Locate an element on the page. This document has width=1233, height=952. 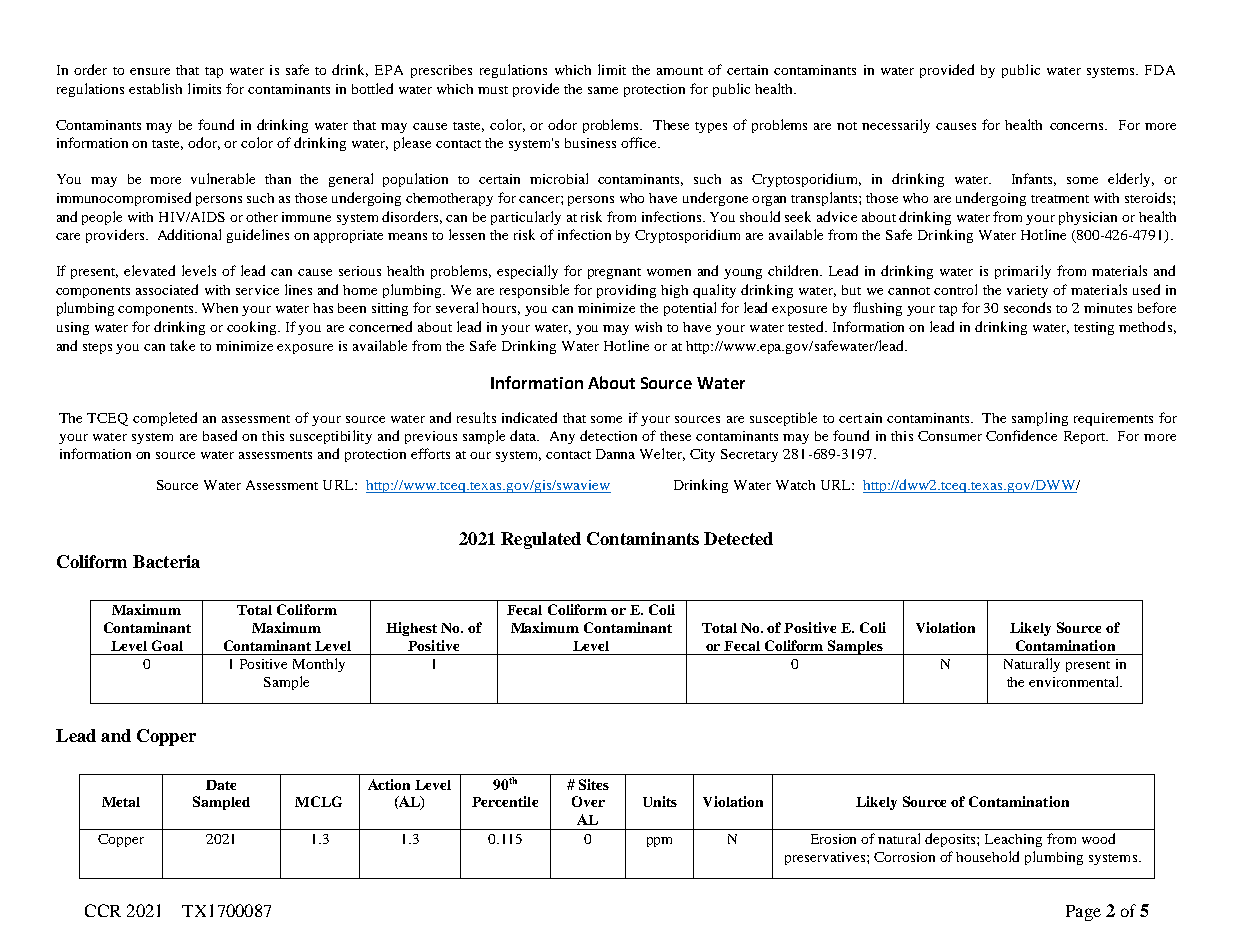
establish is located at coordinates (155, 88).
